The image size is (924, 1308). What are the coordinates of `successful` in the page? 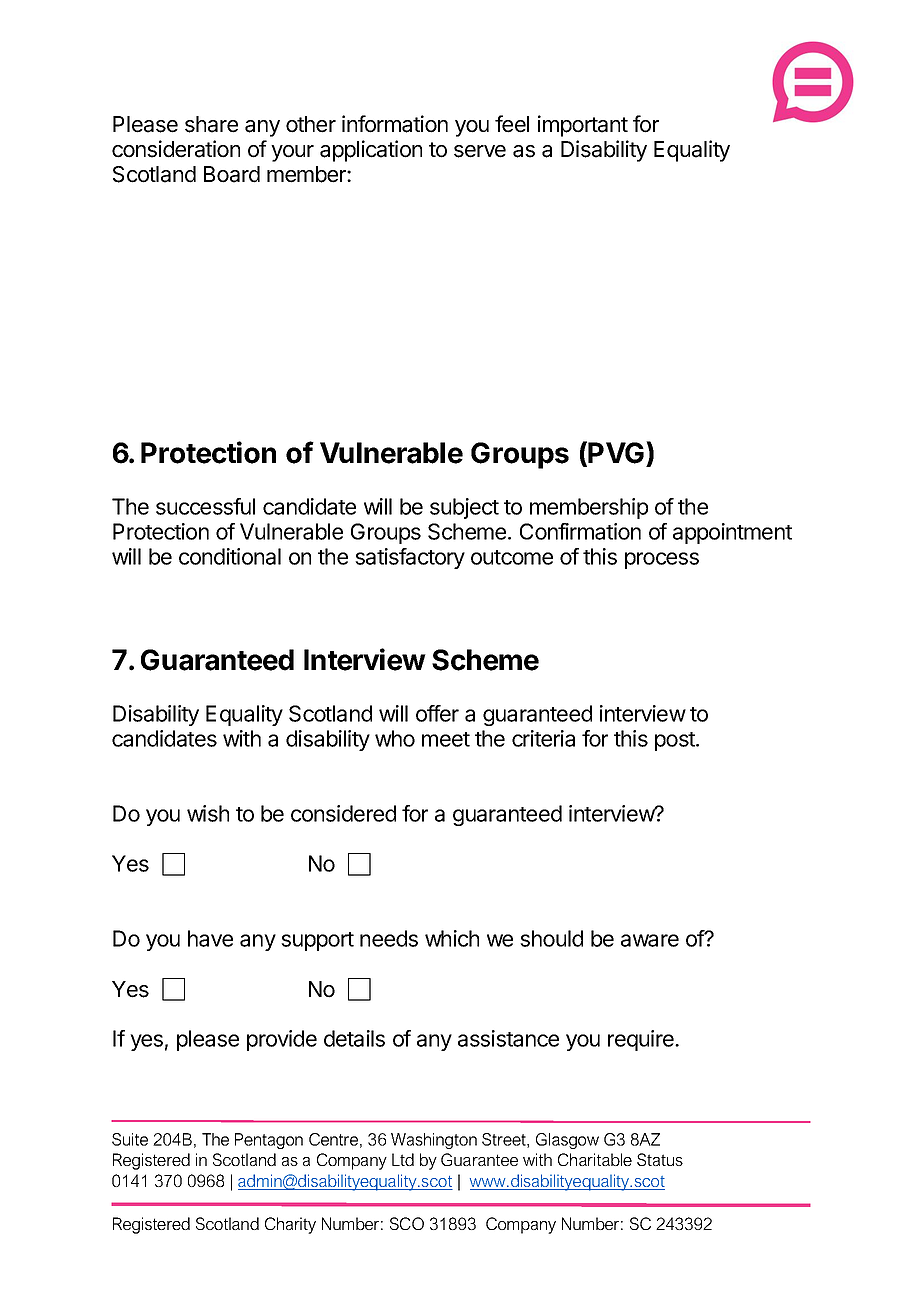 It's located at (205, 506).
